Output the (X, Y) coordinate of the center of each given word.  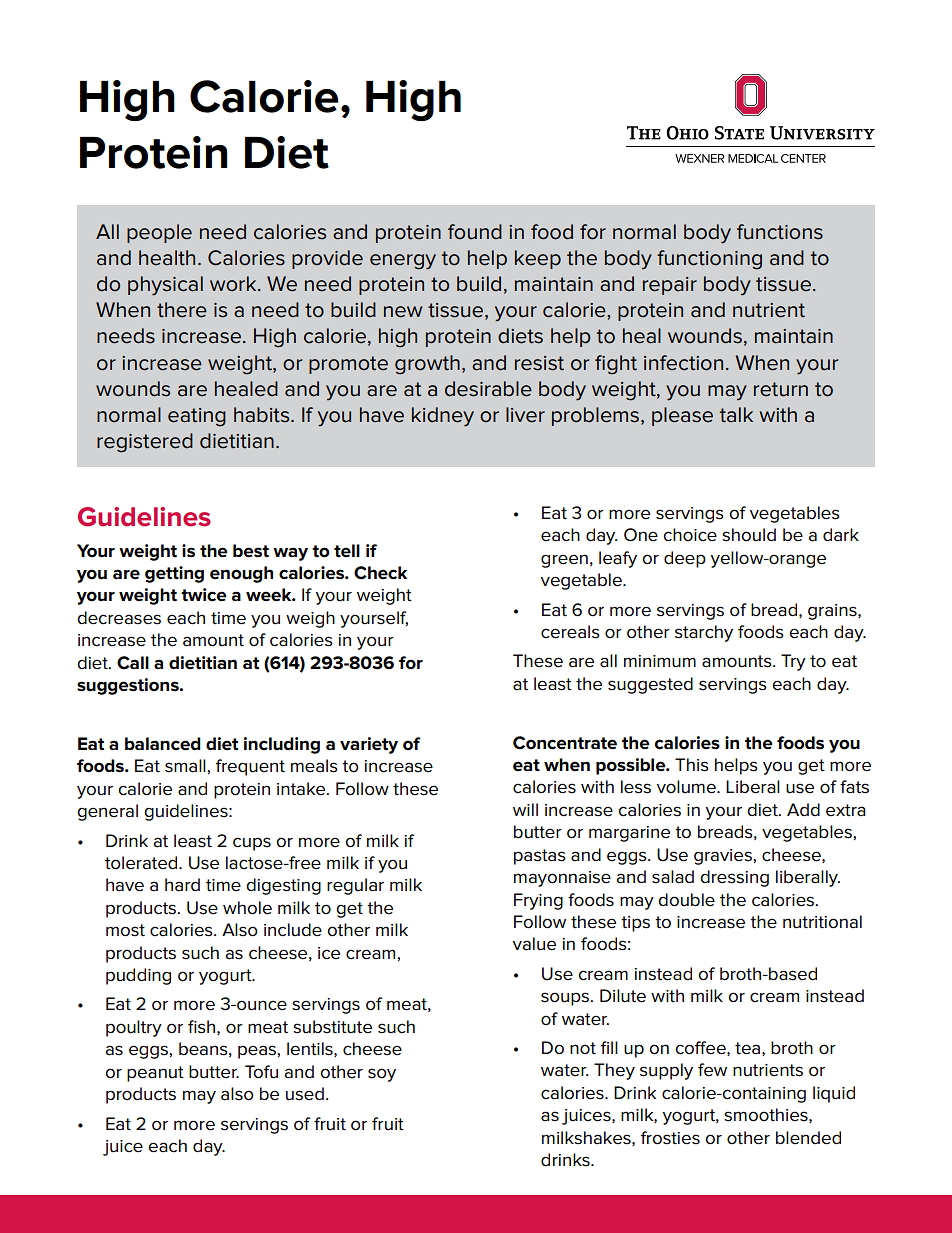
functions (780, 232)
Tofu (261, 1072)
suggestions (129, 686)
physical (165, 286)
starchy (704, 633)
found (475, 232)
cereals (570, 632)
